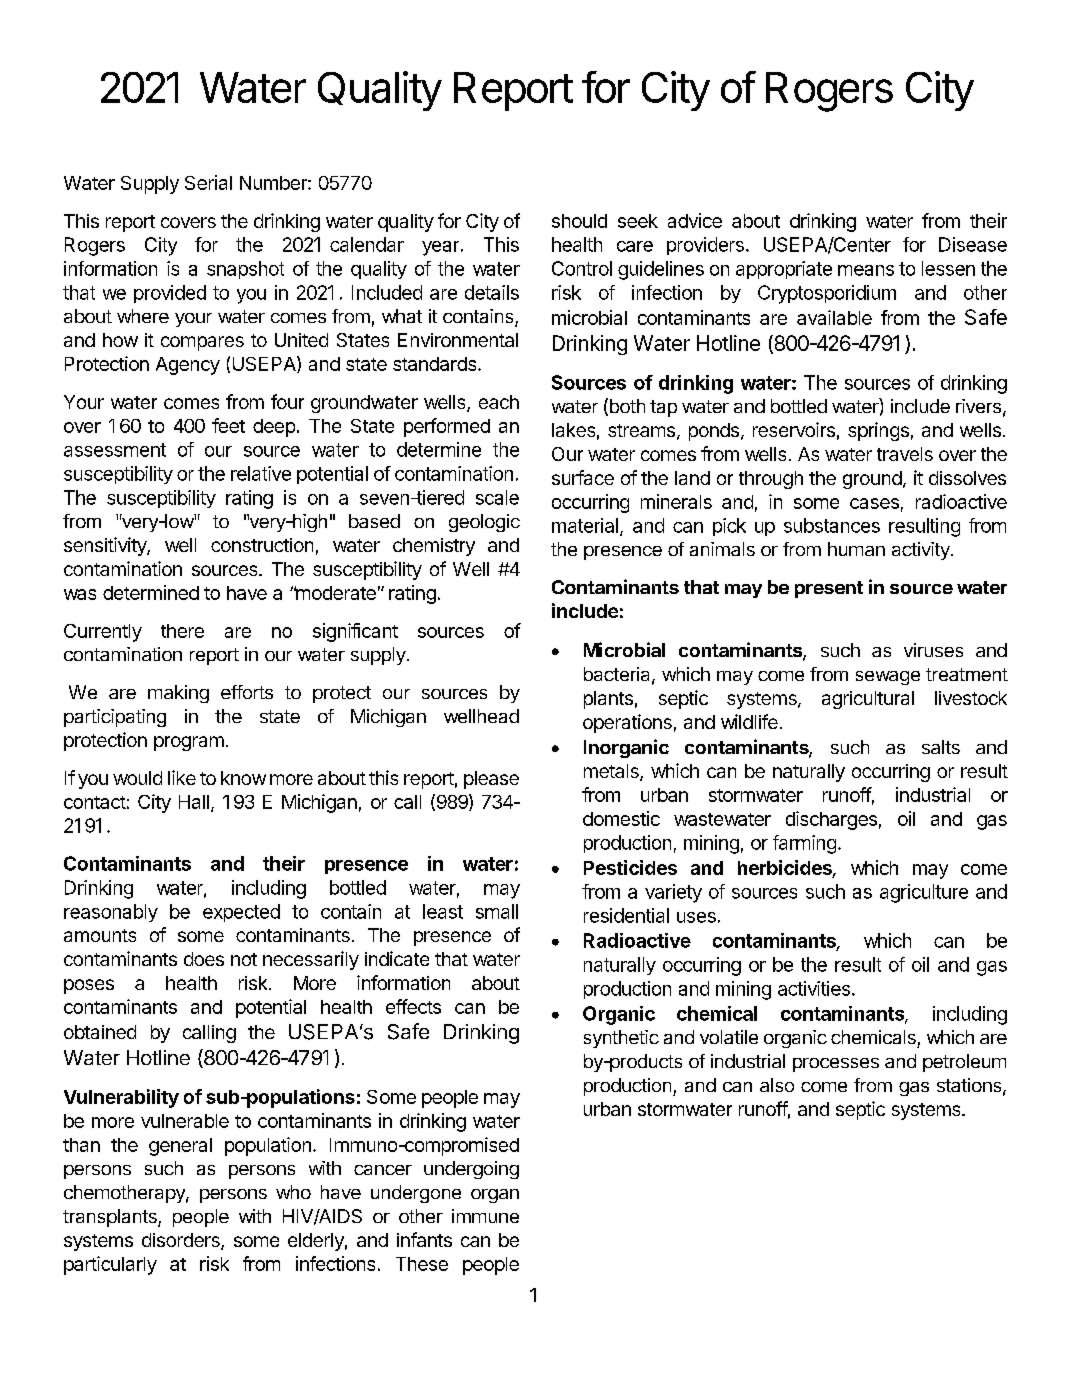 This document has height=1385, width=1070. I want to click on travels, so click(905, 454).
